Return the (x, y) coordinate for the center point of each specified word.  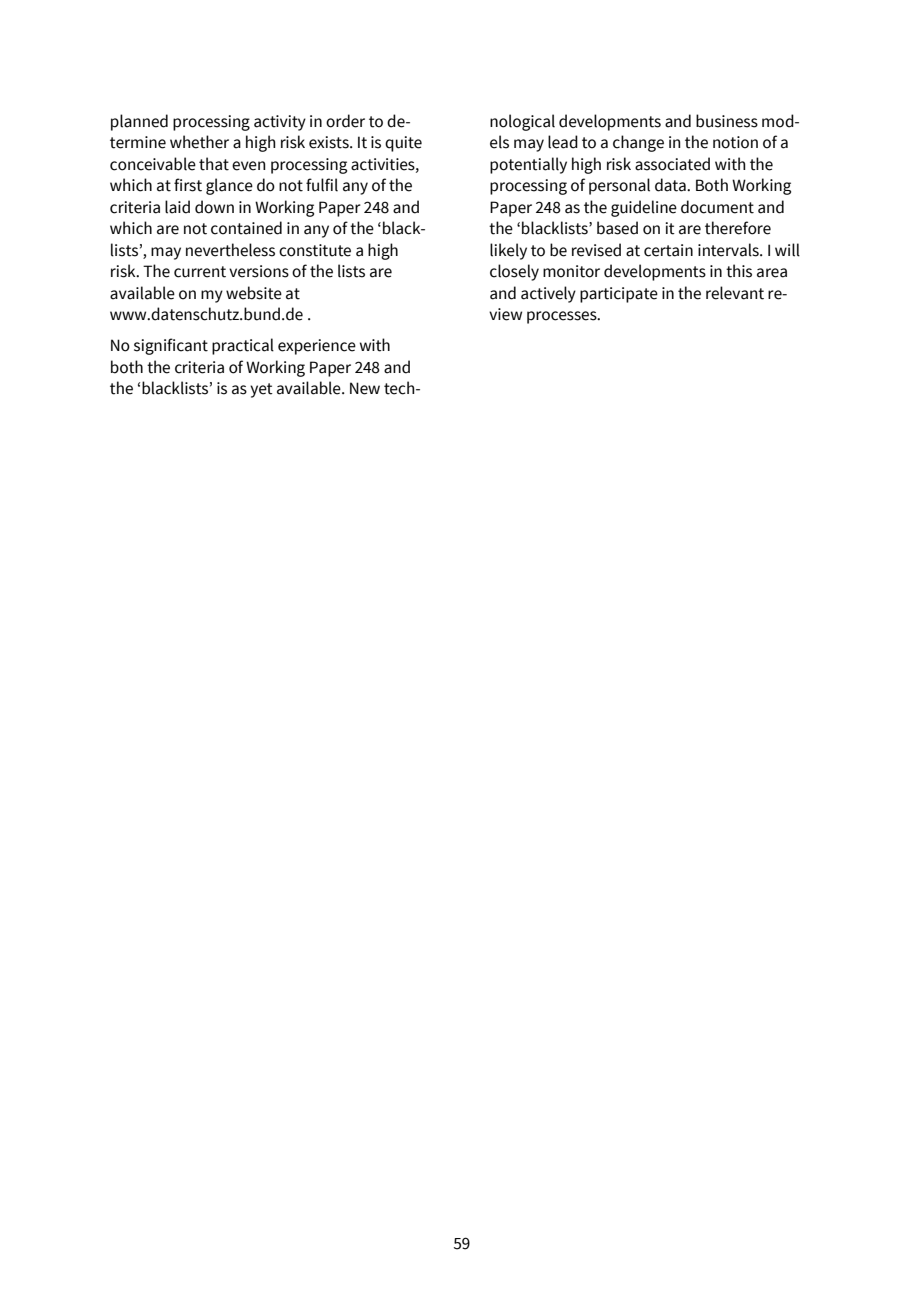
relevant (735, 293)
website (254, 293)
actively (548, 294)
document (717, 207)
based (617, 228)
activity (280, 123)
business (727, 121)
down (214, 207)
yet (261, 390)
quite (403, 144)
